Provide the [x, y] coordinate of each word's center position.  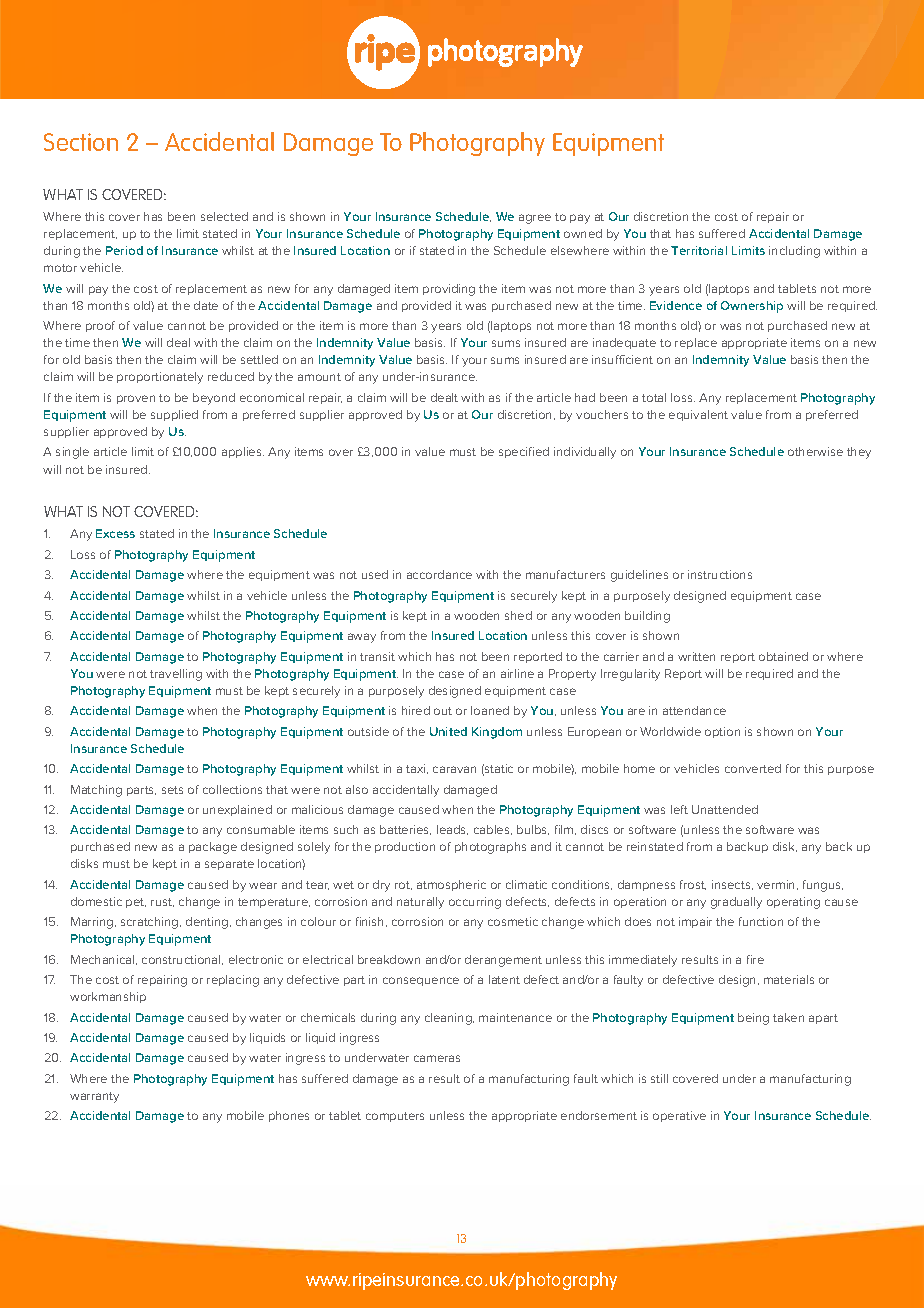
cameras [437, 1058]
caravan [454, 769]
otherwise [815, 451]
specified [524, 452]
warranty [94, 1097]
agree [535, 219]
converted [753, 768]
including [794, 252]
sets [172, 790]
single [72, 453]
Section [81, 142]
